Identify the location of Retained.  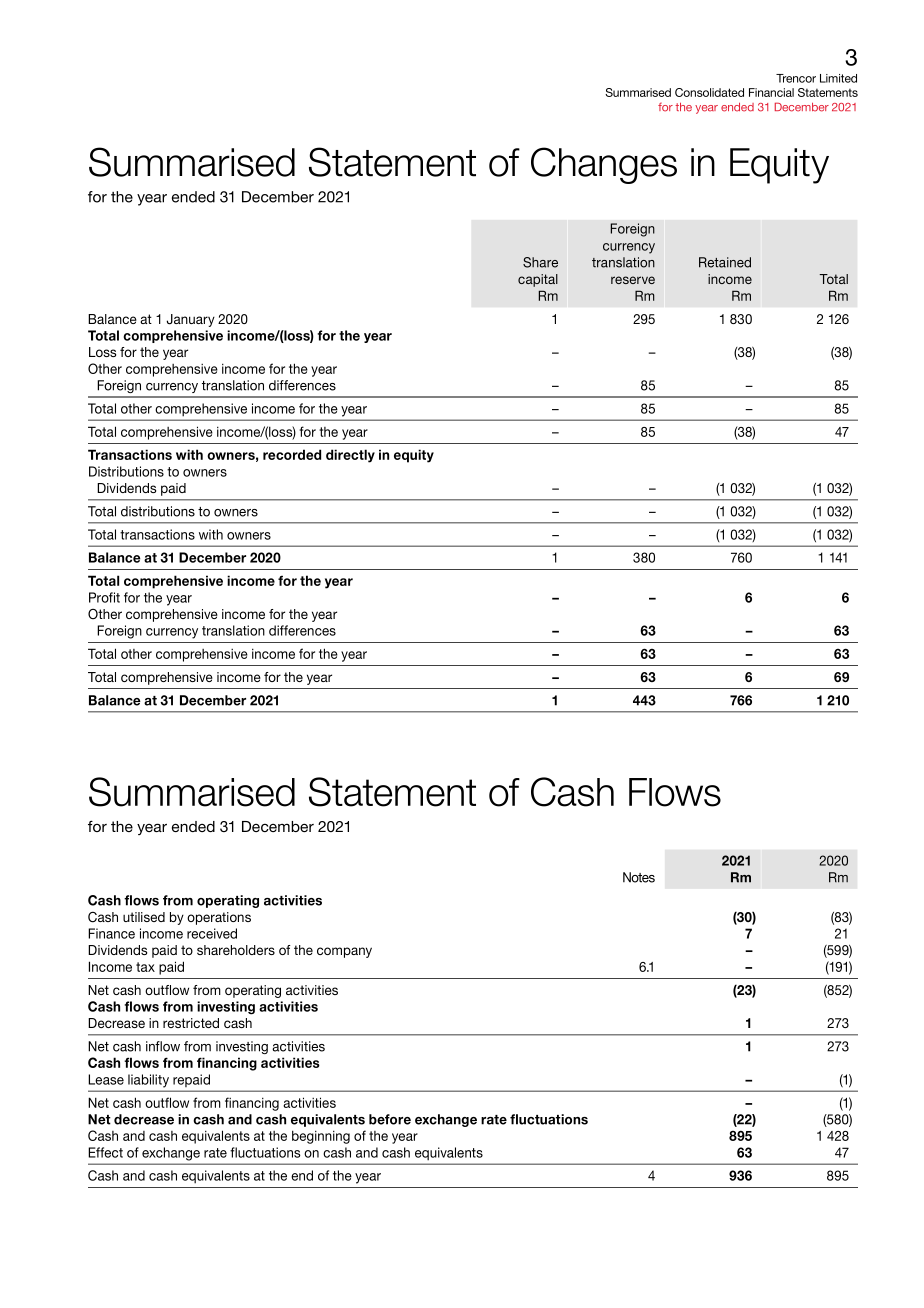
(725, 262).
